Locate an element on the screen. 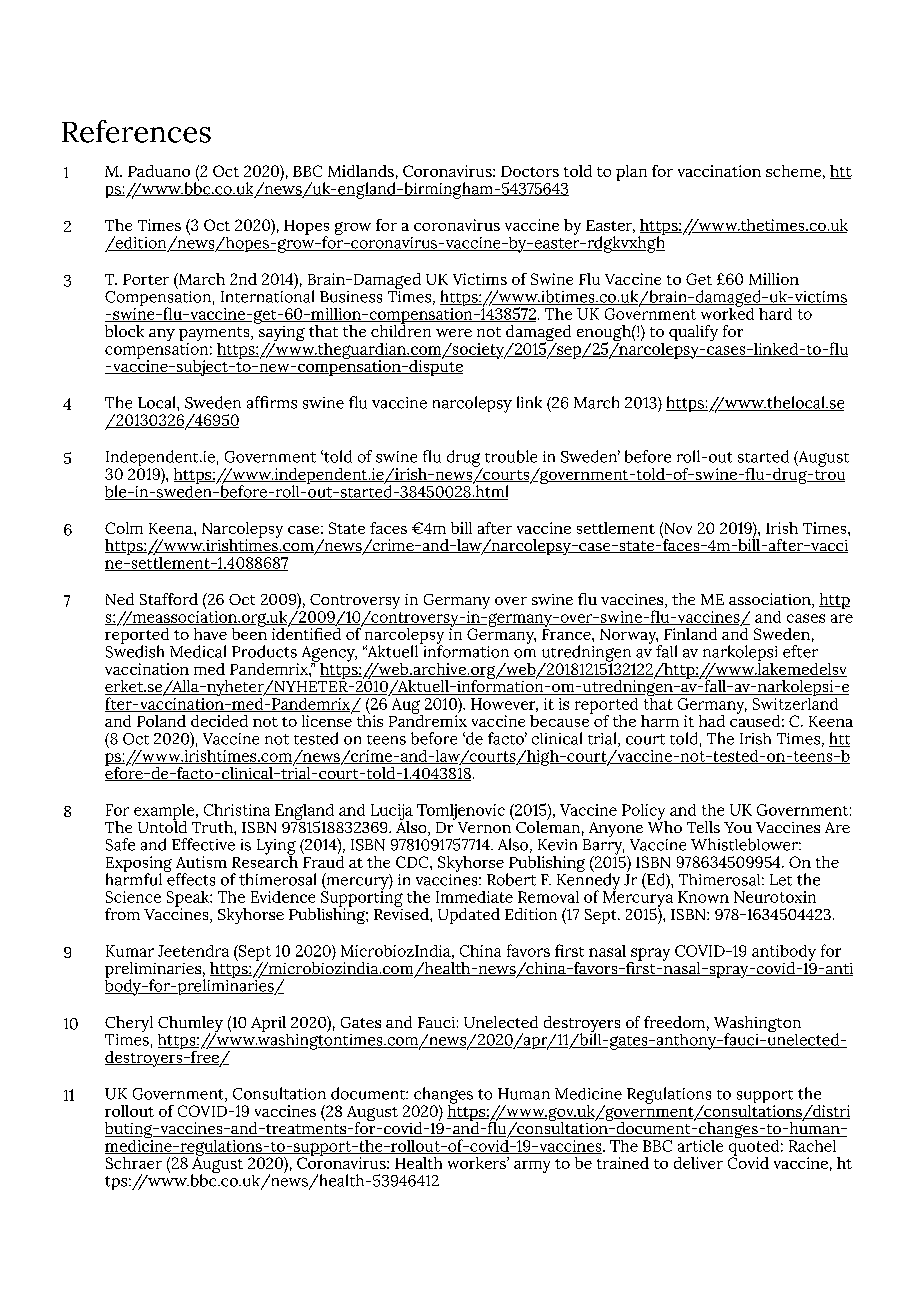 The height and width of the screenshot is (1307, 924). Doctors is located at coordinates (530, 171).
